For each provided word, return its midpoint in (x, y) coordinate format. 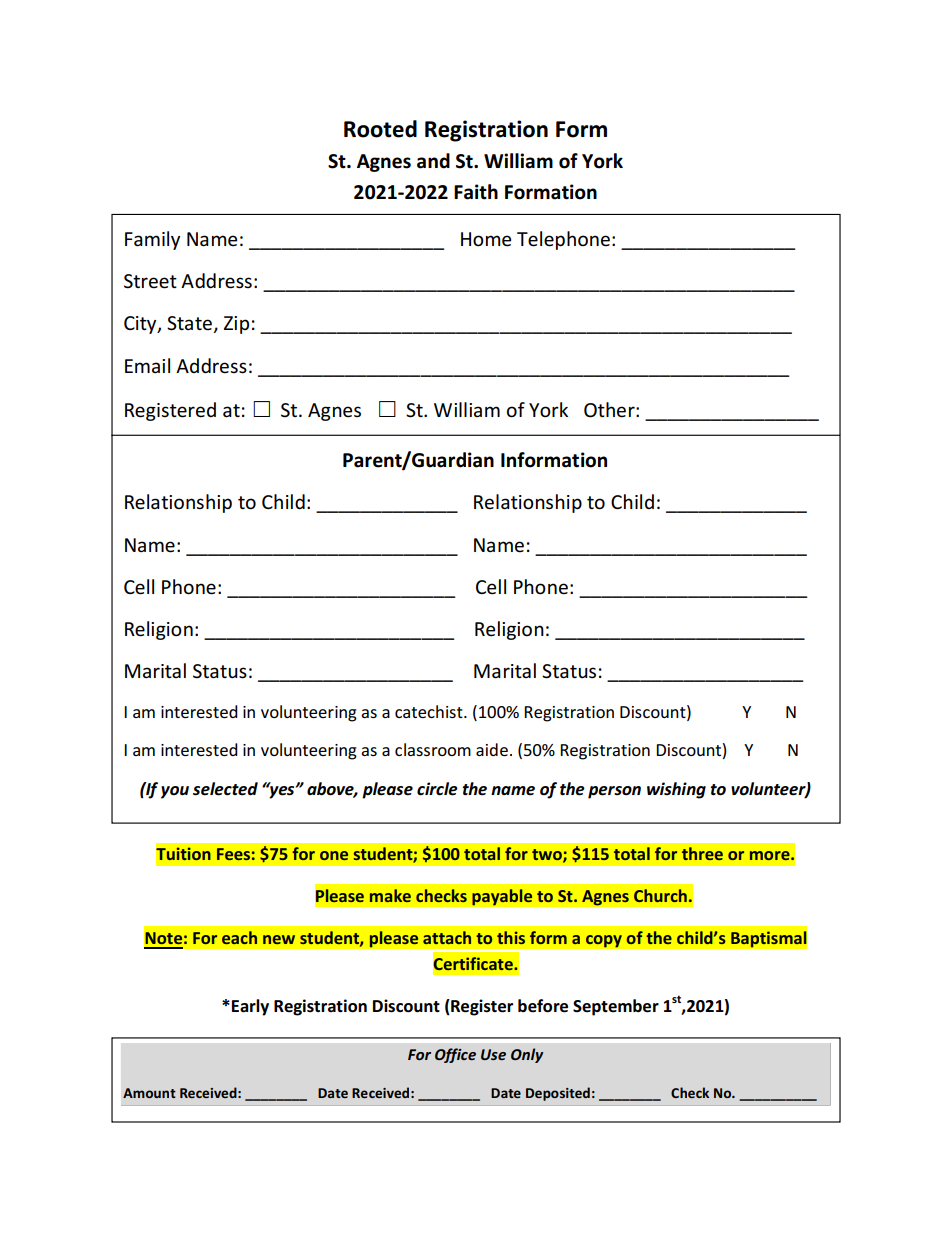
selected (225, 789)
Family (152, 240)
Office (455, 1055)
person (614, 792)
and (433, 161)
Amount (149, 1093)
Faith (476, 192)
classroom (433, 749)
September (616, 1007)
